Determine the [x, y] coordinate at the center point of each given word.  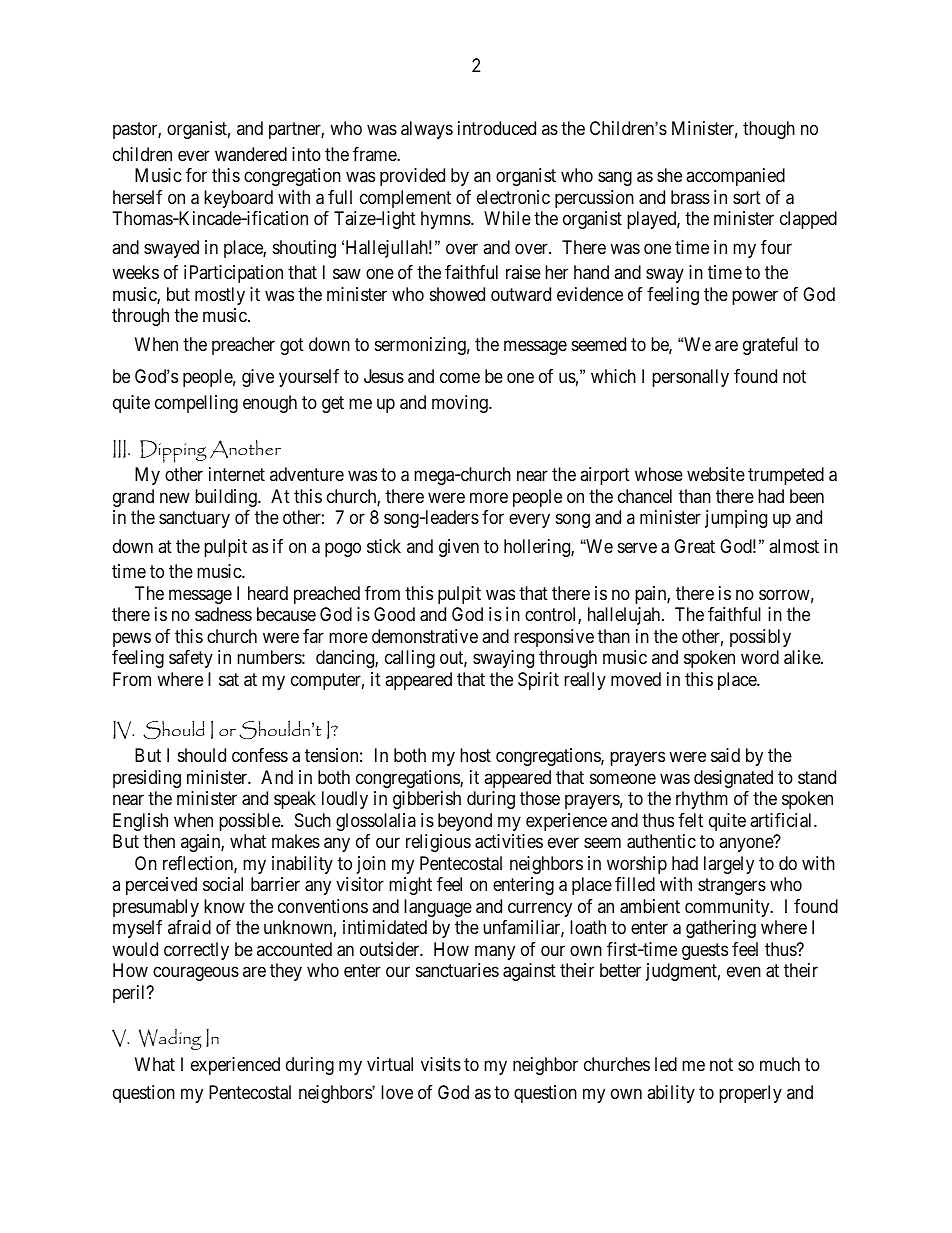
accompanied [735, 177]
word [760, 657]
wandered [251, 154]
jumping [736, 519]
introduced [497, 128]
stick [384, 546]
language [438, 908]
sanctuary [194, 520]
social [223, 884]
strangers [732, 886]
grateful [770, 346]
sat [229, 680]
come [460, 378]
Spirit [538, 681]
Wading [170, 1039]
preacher [243, 346]
